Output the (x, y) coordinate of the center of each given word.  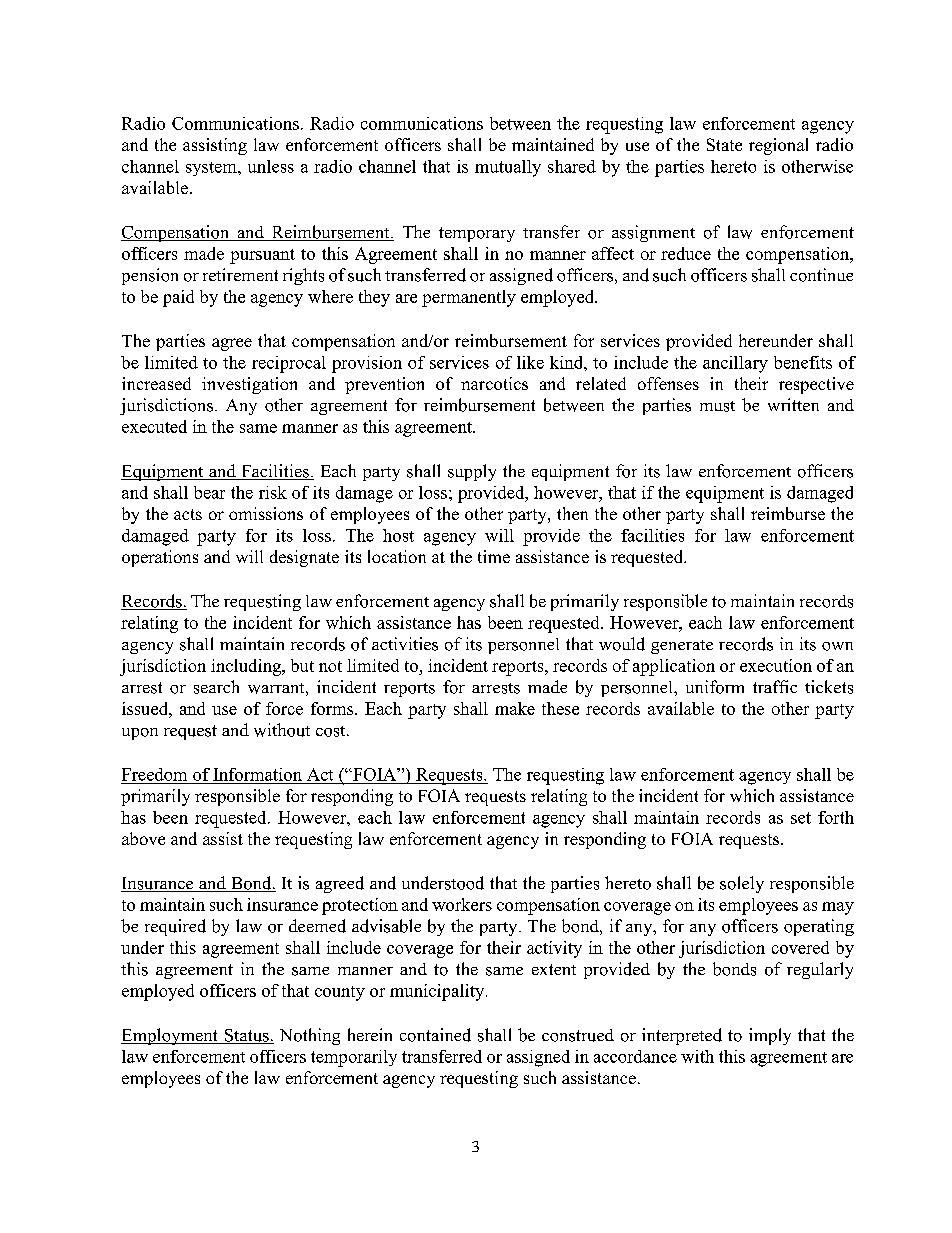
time (494, 556)
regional (778, 146)
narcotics (494, 383)
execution (776, 665)
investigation (249, 385)
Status (246, 1036)
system (212, 169)
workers (462, 904)
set (801, 818)
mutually (508, 168)
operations (160, 558)
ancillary (735, 364)
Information (257, 774)
